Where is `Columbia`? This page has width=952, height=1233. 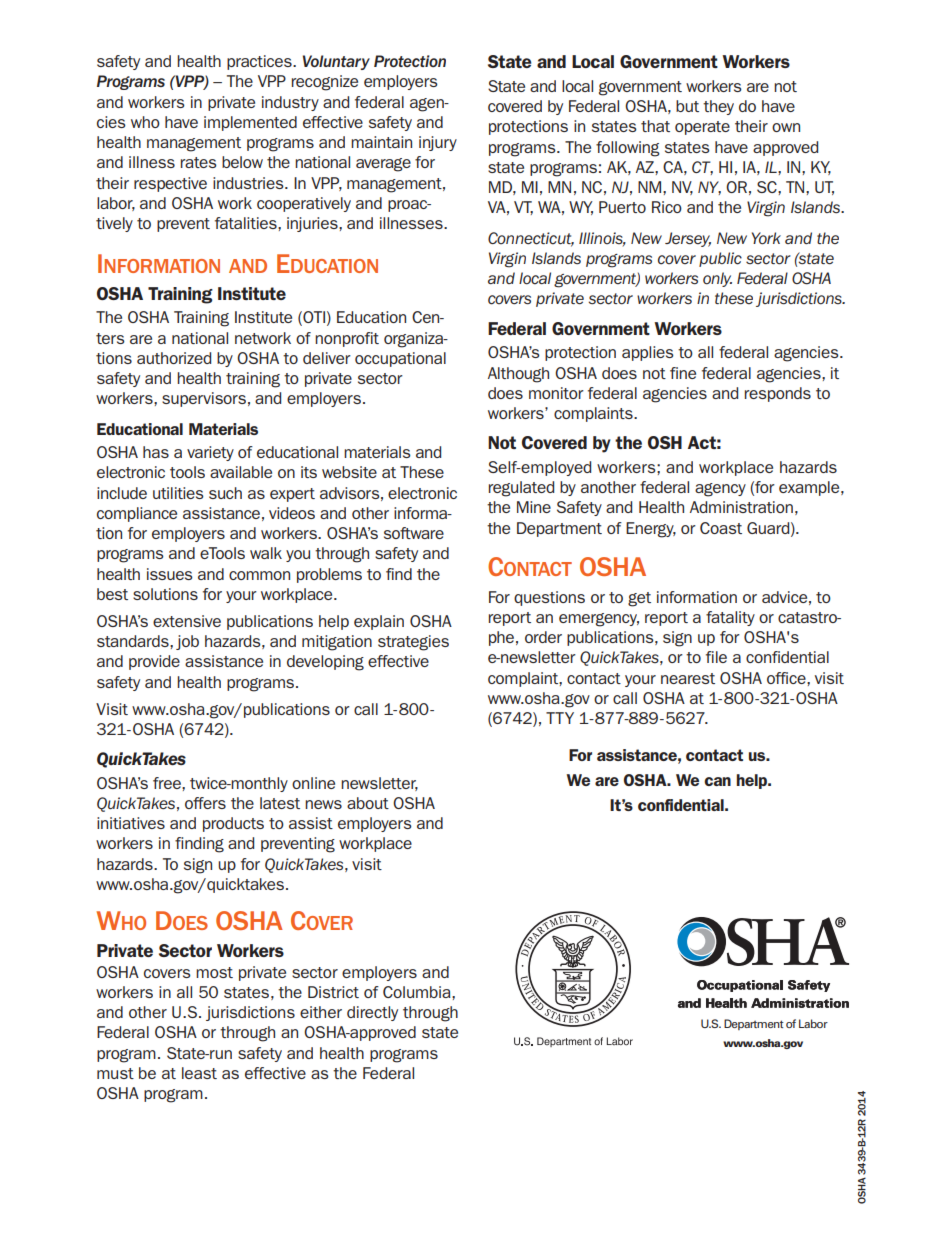
Columbia is located at coordinates (418, 992).
